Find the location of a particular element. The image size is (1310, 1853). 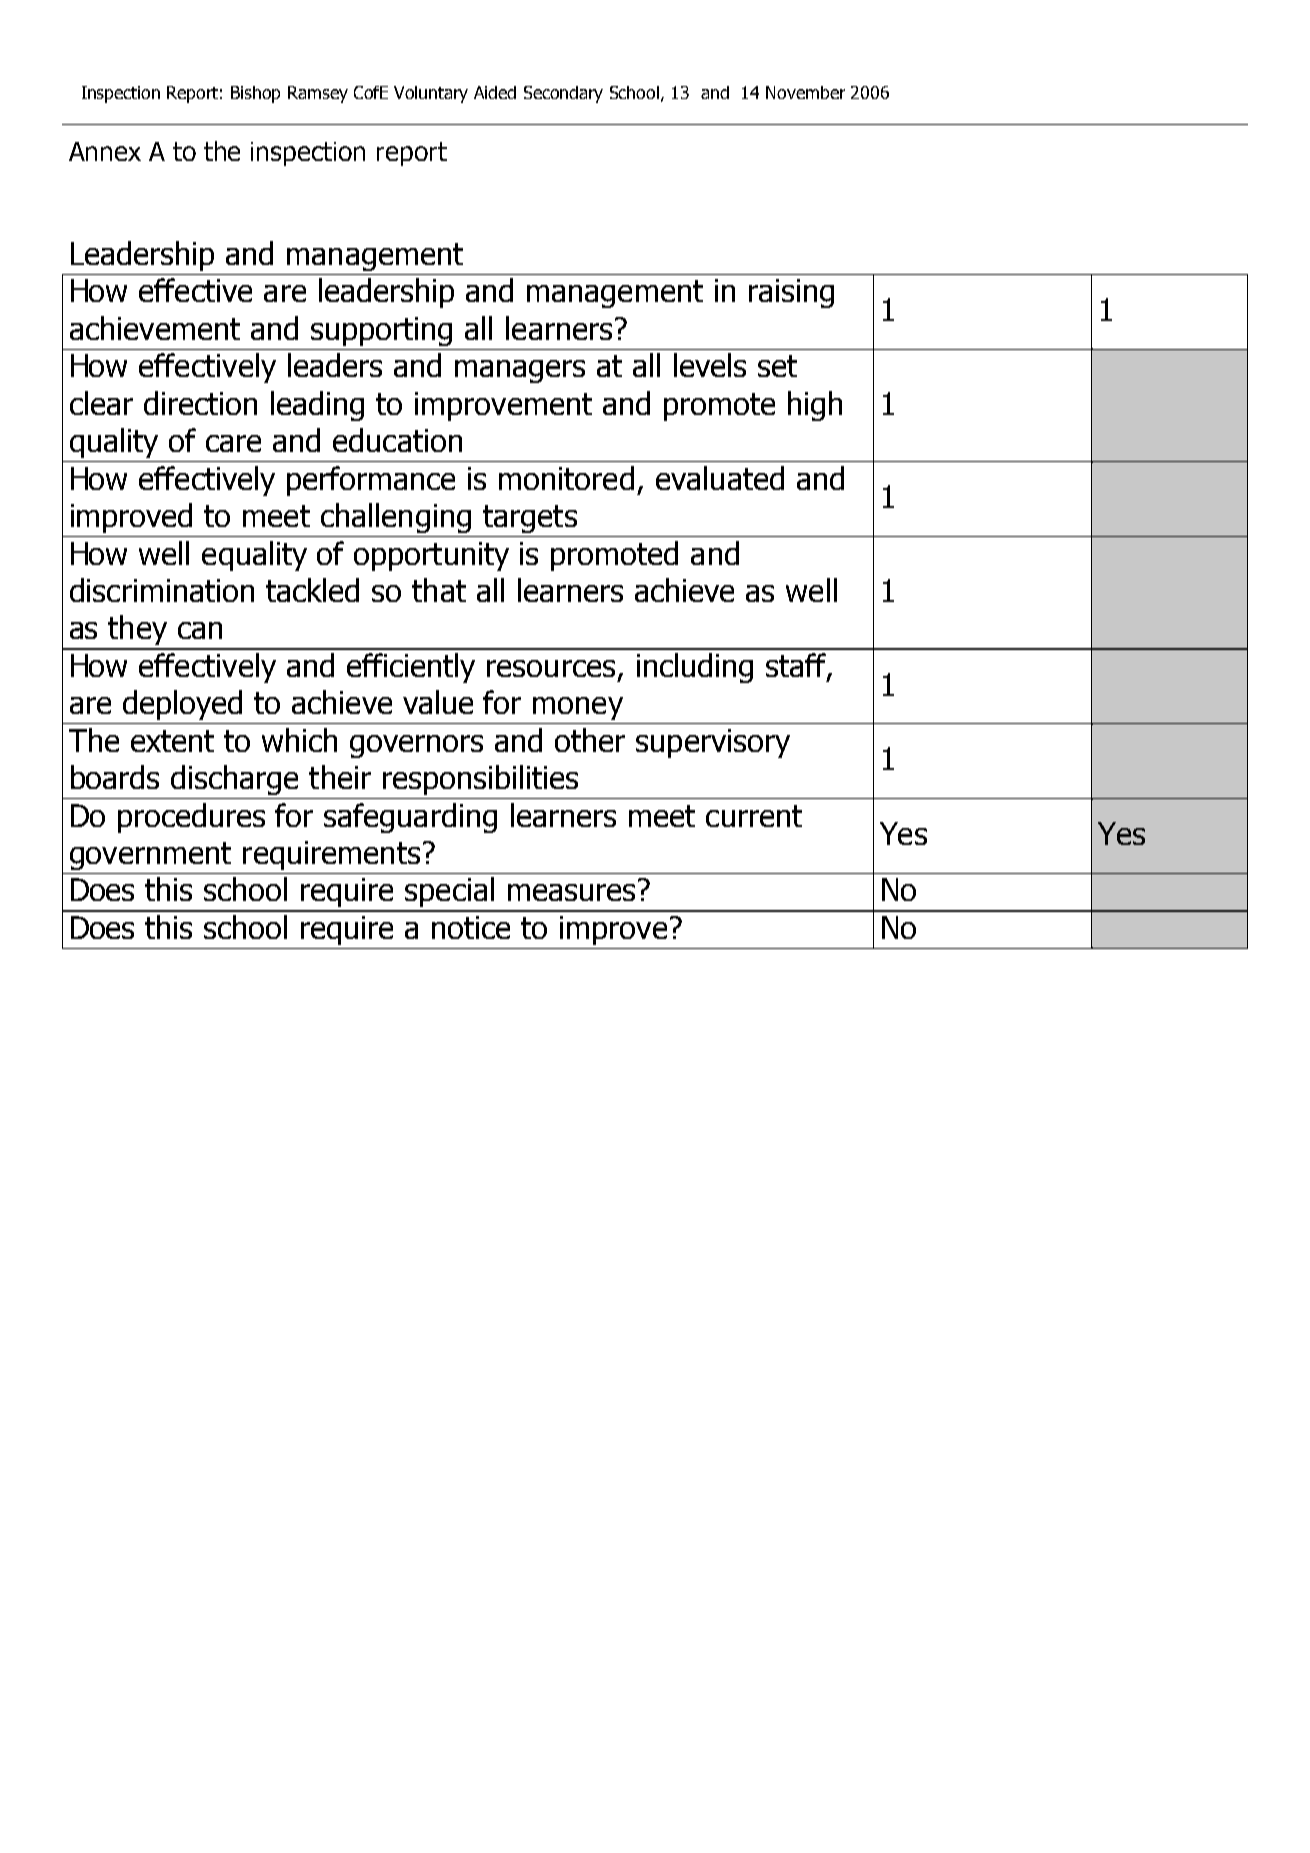

care is located at coordinates (233, 443).
